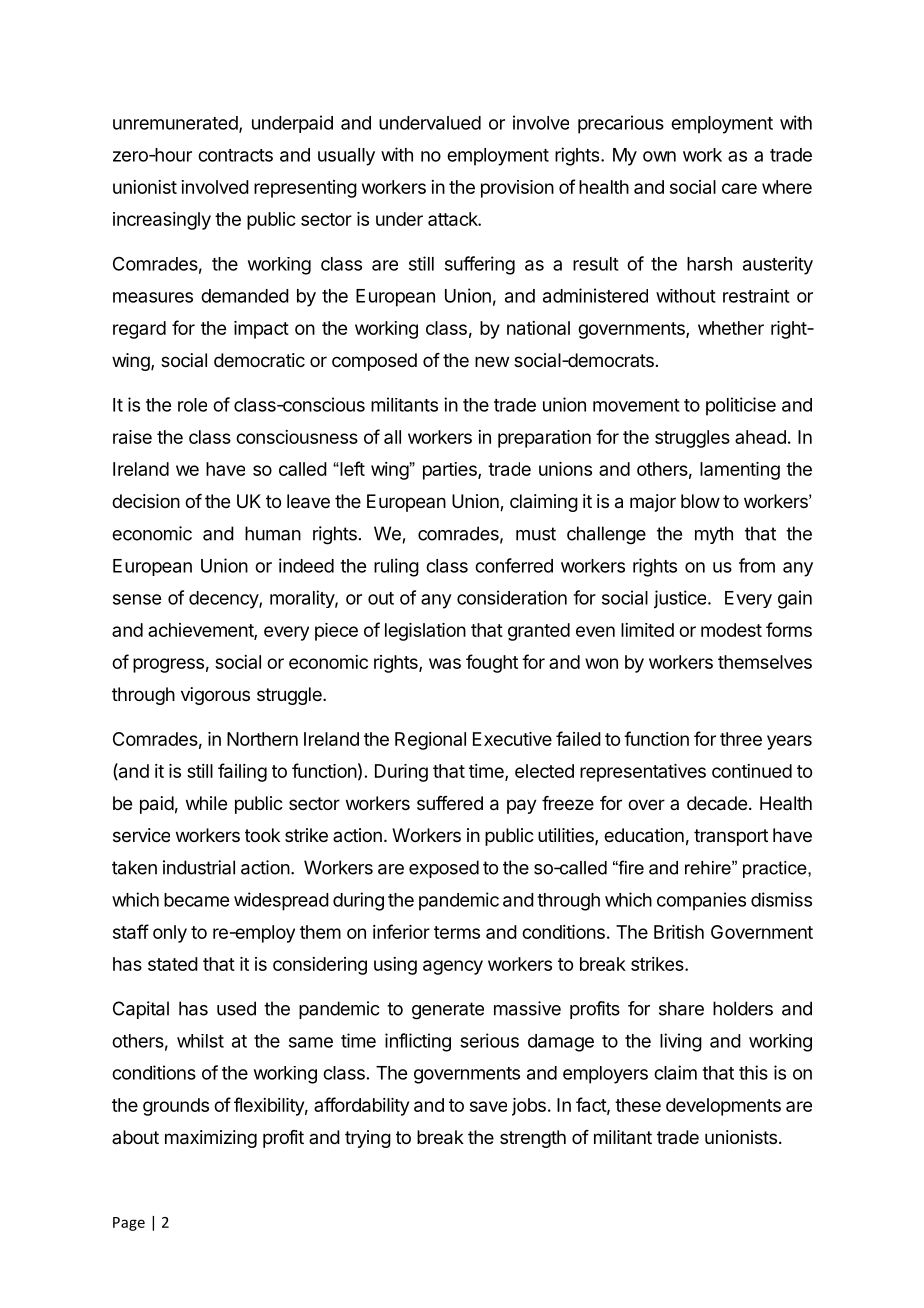 The image size is (924, 1308). I want to click on ahead, so click(760, 437).
